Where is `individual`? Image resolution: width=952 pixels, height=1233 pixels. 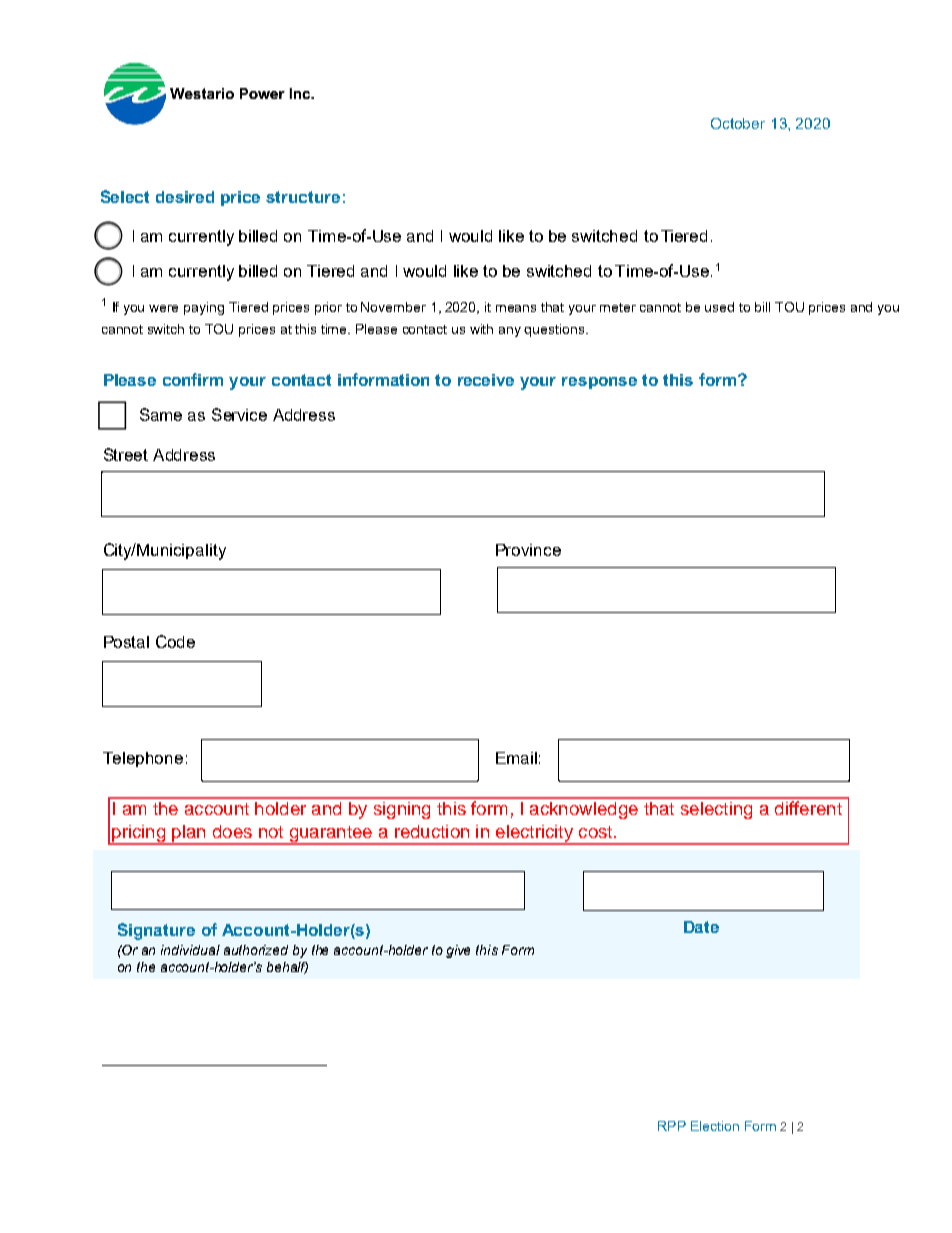
individual is located at coordinates (190, 950).
